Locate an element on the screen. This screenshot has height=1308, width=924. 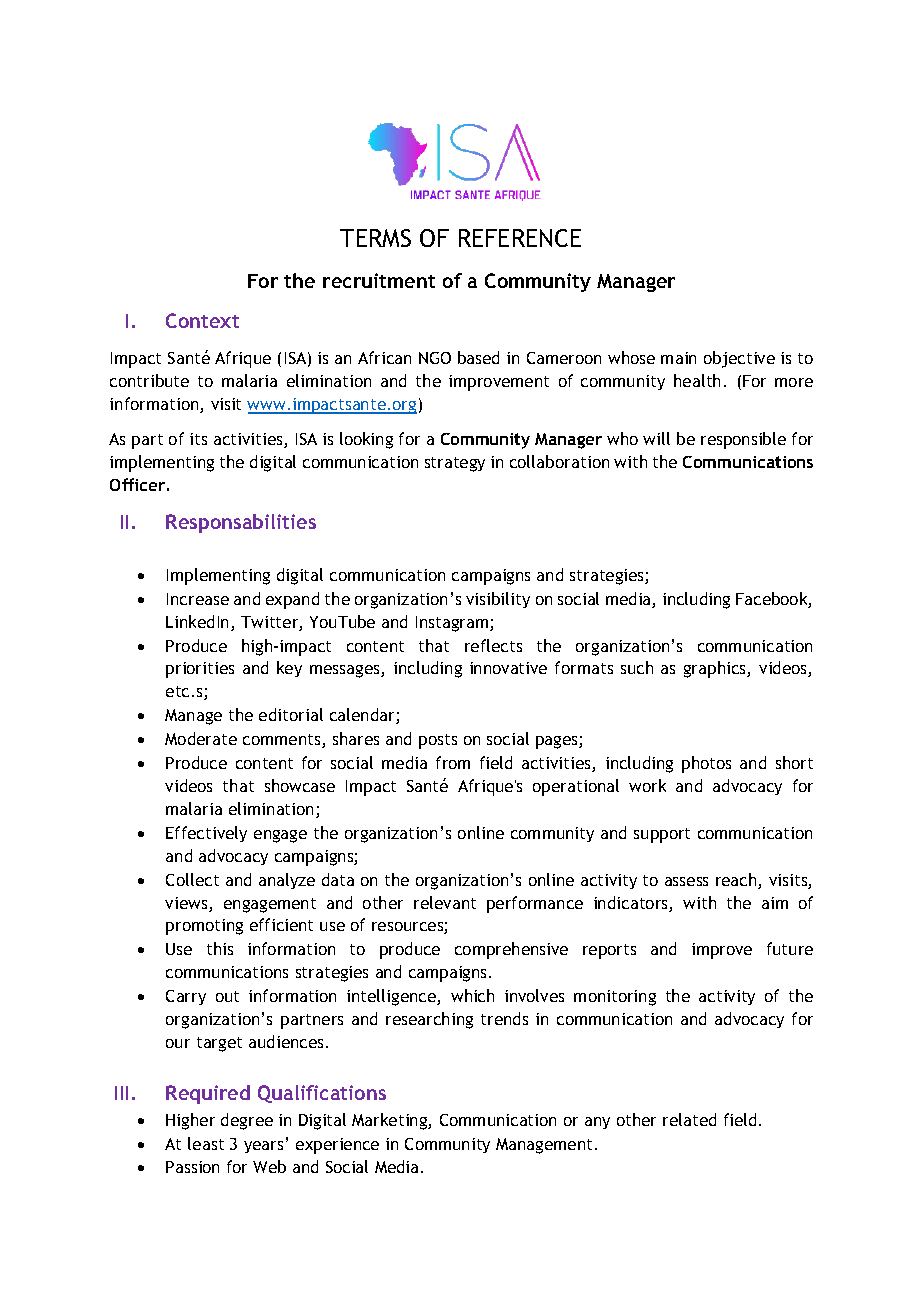
relevant is located at coordinates (445, 902).
